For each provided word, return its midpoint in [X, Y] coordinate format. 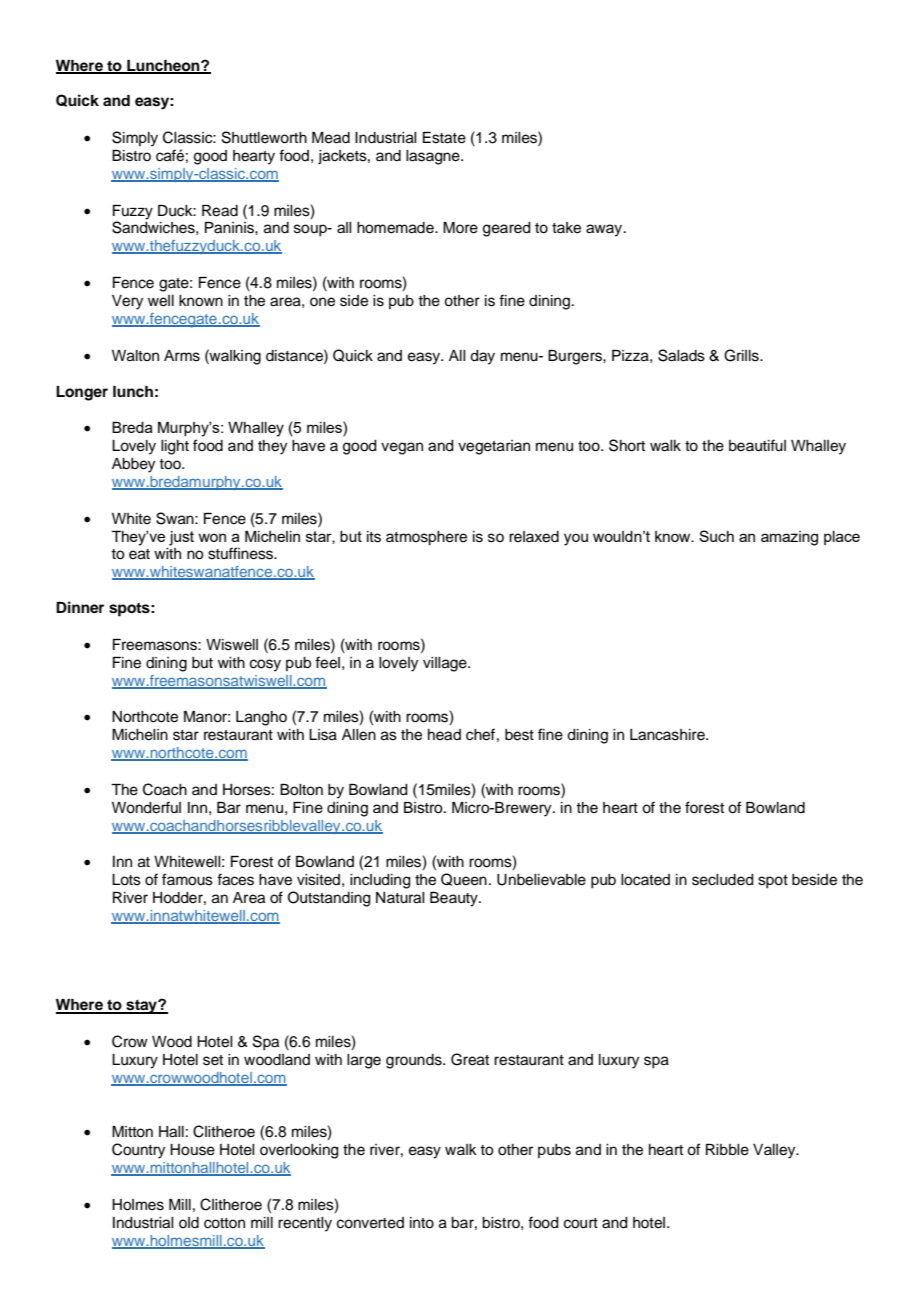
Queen [464, 879]
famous [187, 879]
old [189, 1223]
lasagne [434, 157]
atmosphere [426, 538]
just [181, 538]
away [604, 230]
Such [716, 536]
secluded [723, 880]
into [422, 1223]
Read [220, 211]
